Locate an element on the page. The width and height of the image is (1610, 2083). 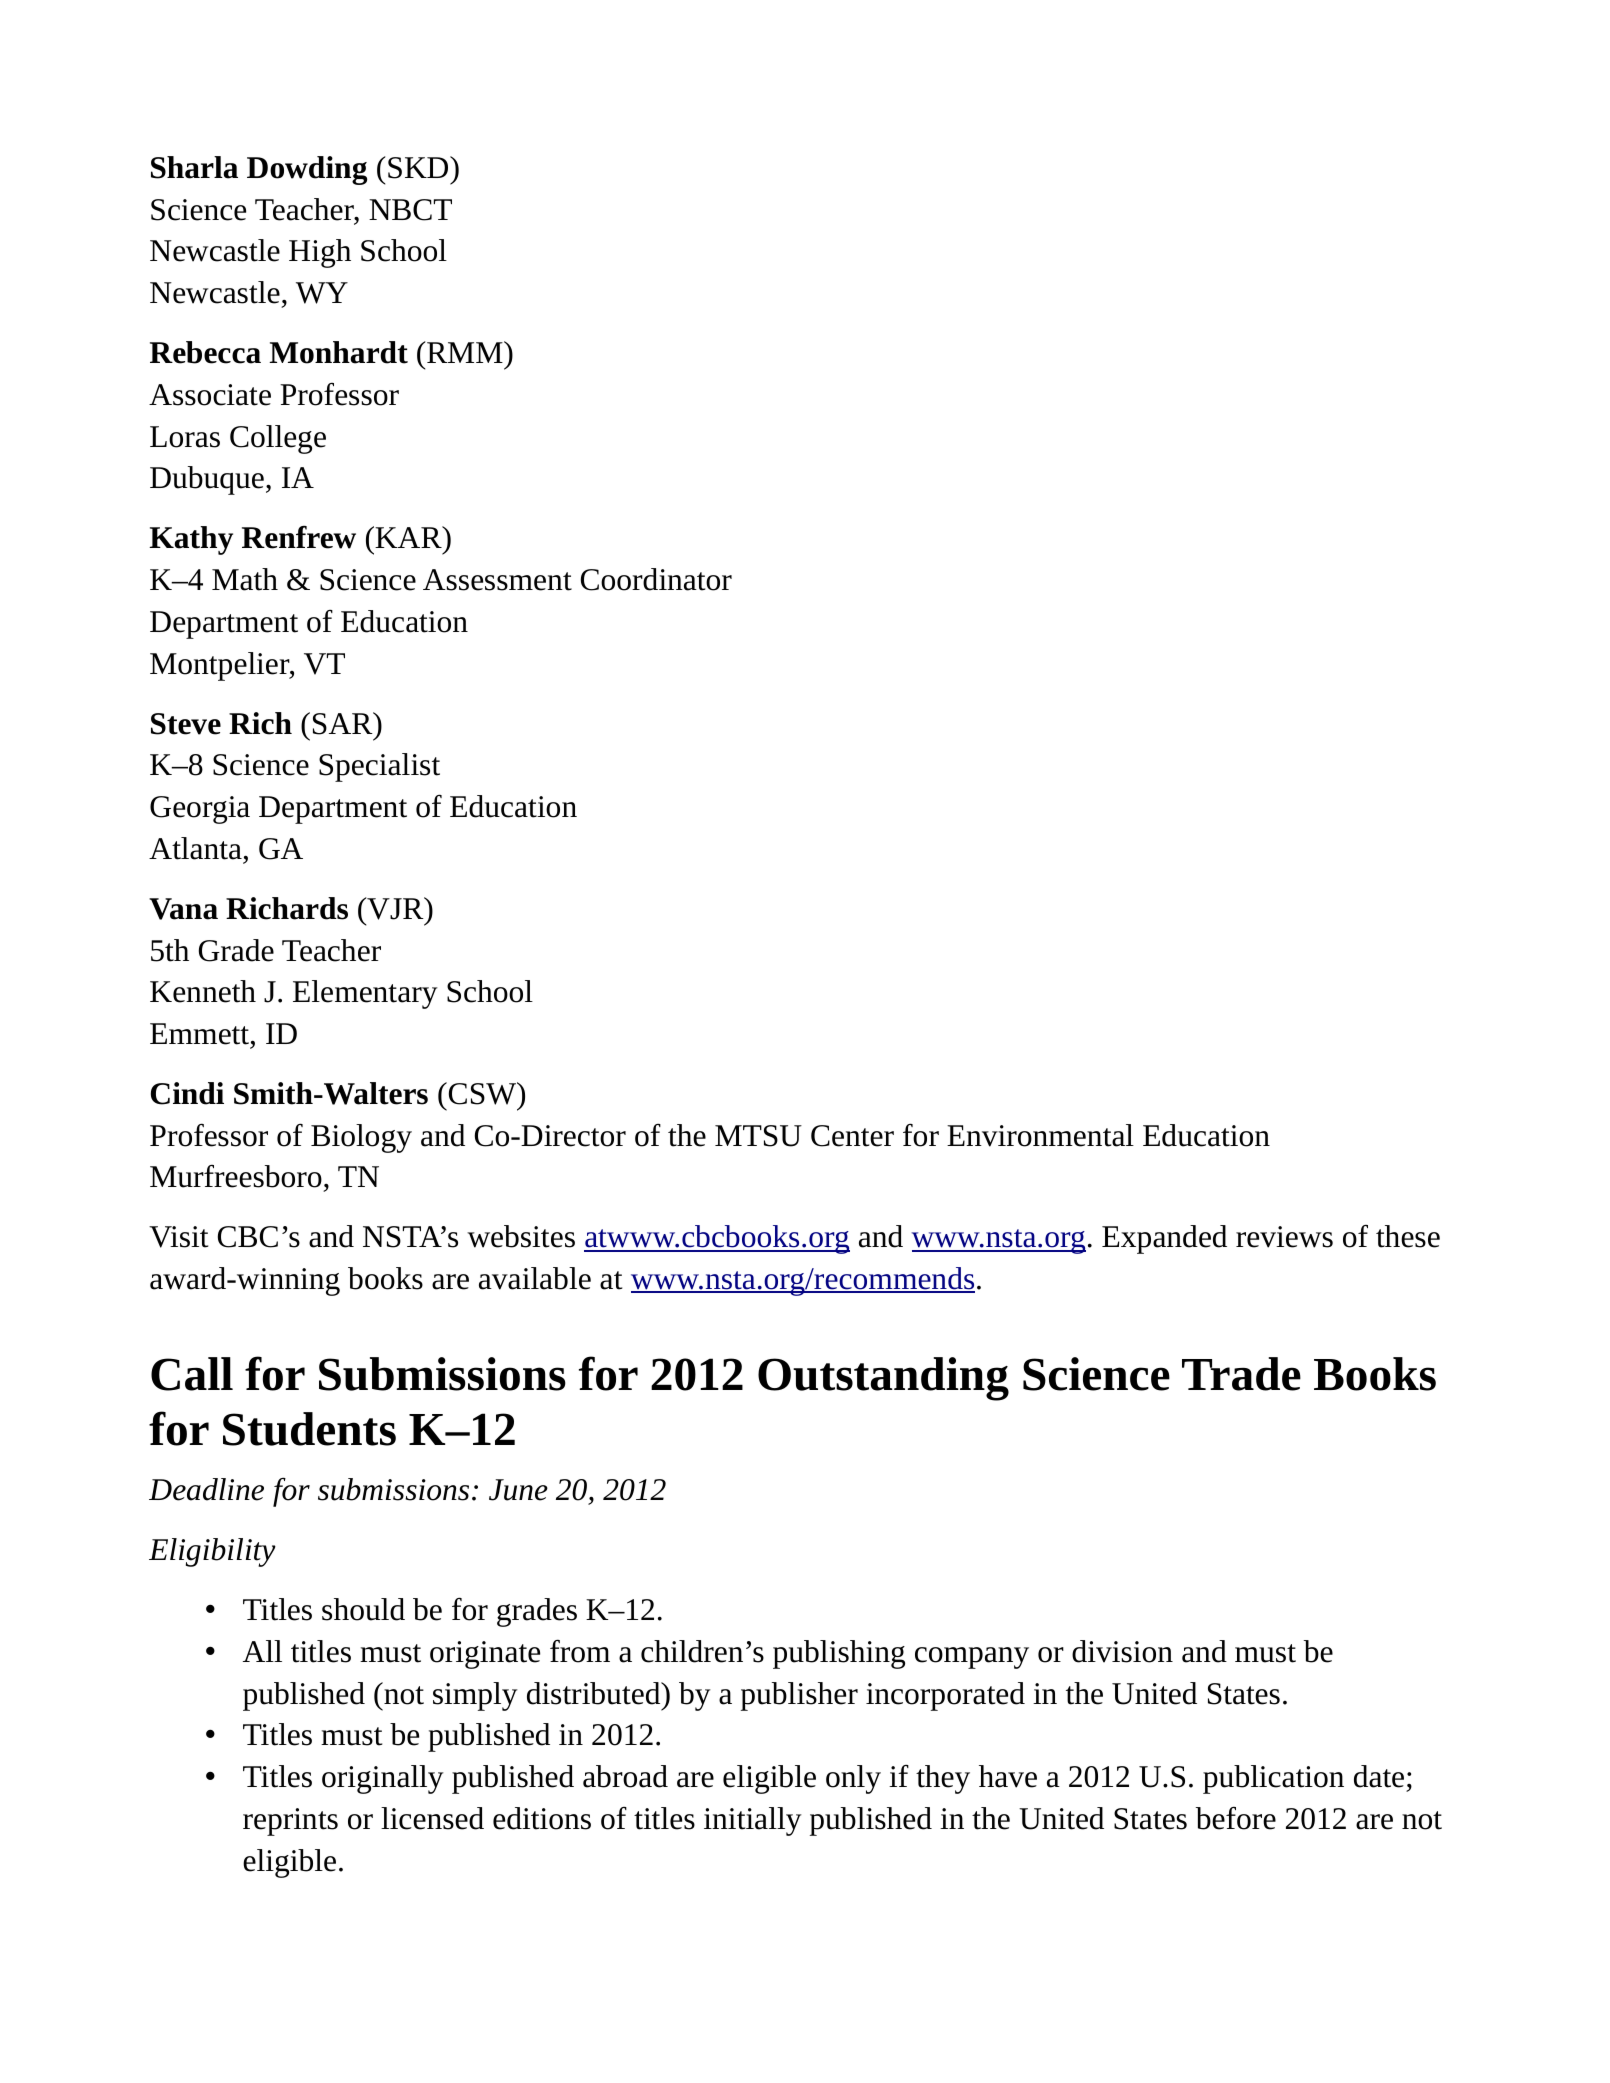
SKD is located at coordinates (419, 167).
